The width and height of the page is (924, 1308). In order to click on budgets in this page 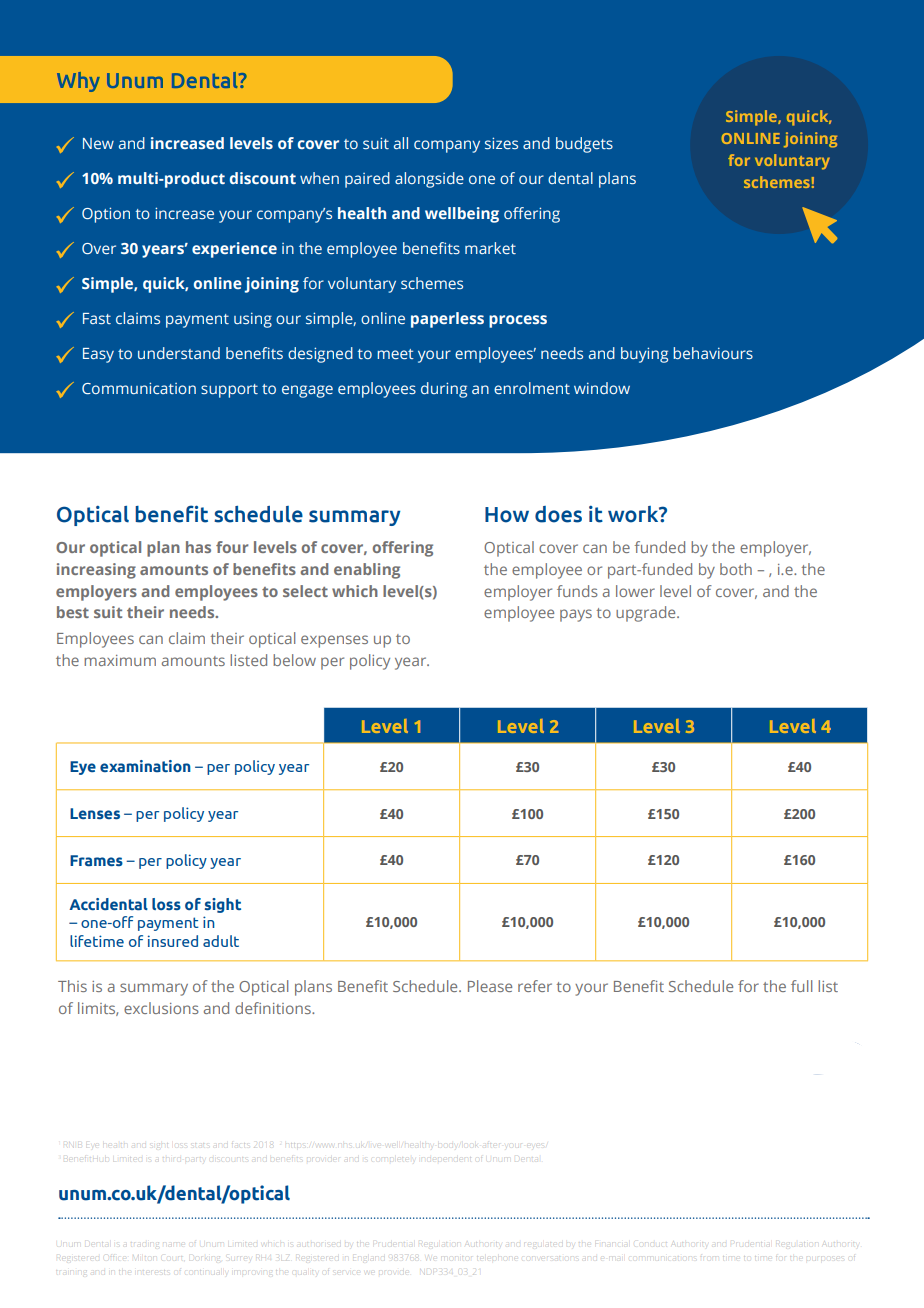, I will do `click(584, 145)`.
